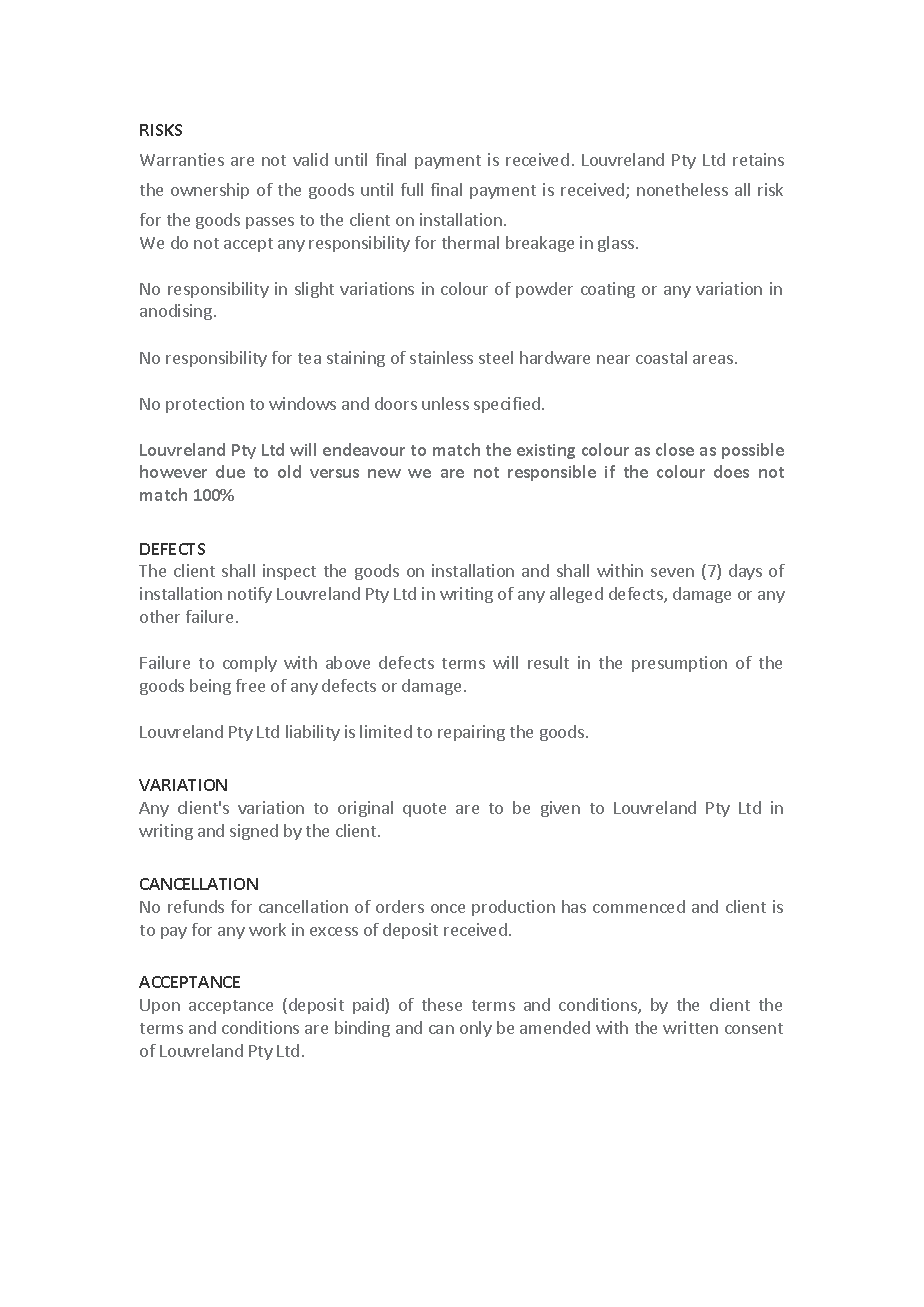 The image size is (924, 1307). Describe the element at coordinates (160, 1006) in the screenshot. I see `Upon` at that location.
